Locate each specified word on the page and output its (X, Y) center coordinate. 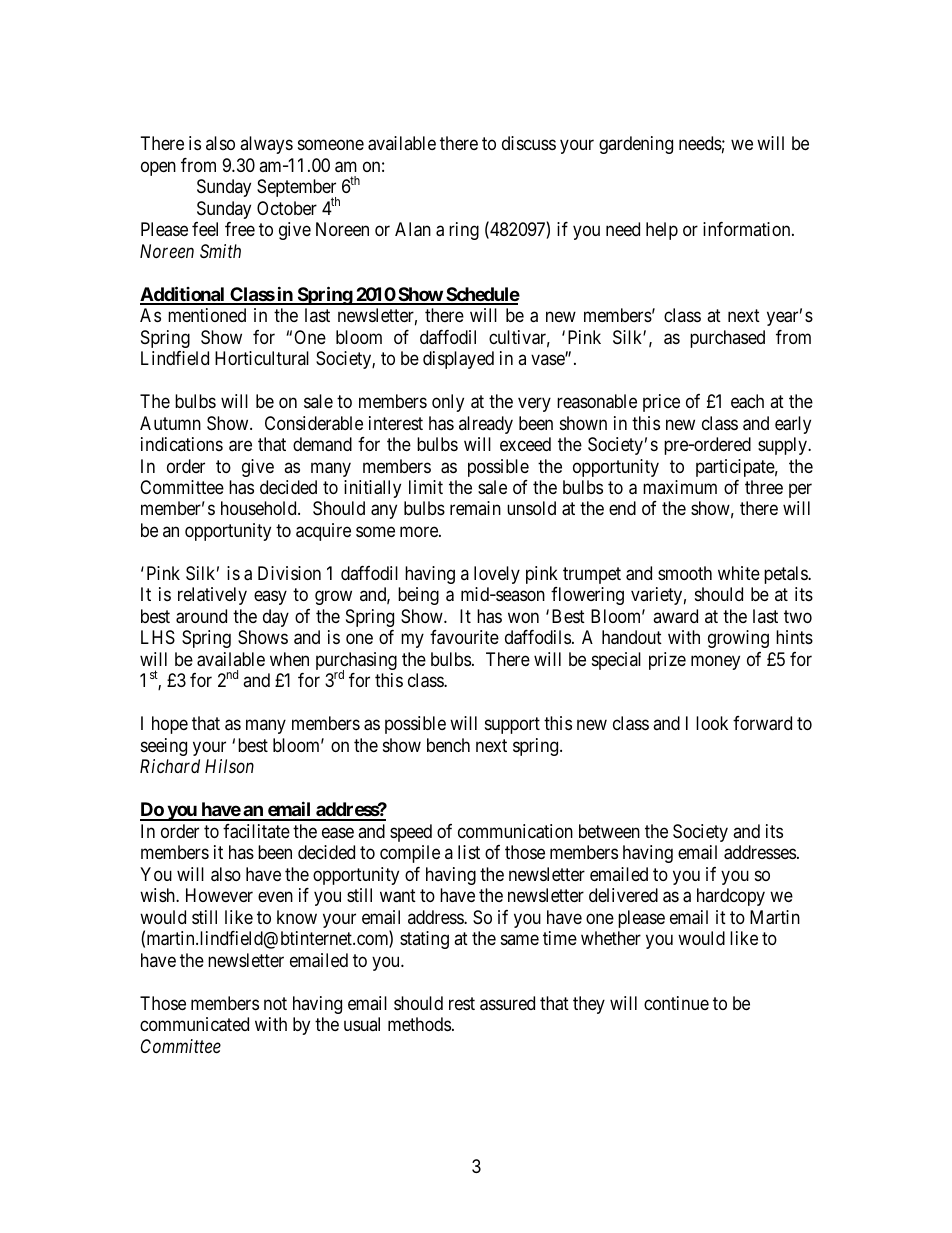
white (739, 573)
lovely (497, 575)
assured (507, 1003)
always (266, 145)
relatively (212, 596)
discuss (529, 143)
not (275, 1003)
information (748, 229)
